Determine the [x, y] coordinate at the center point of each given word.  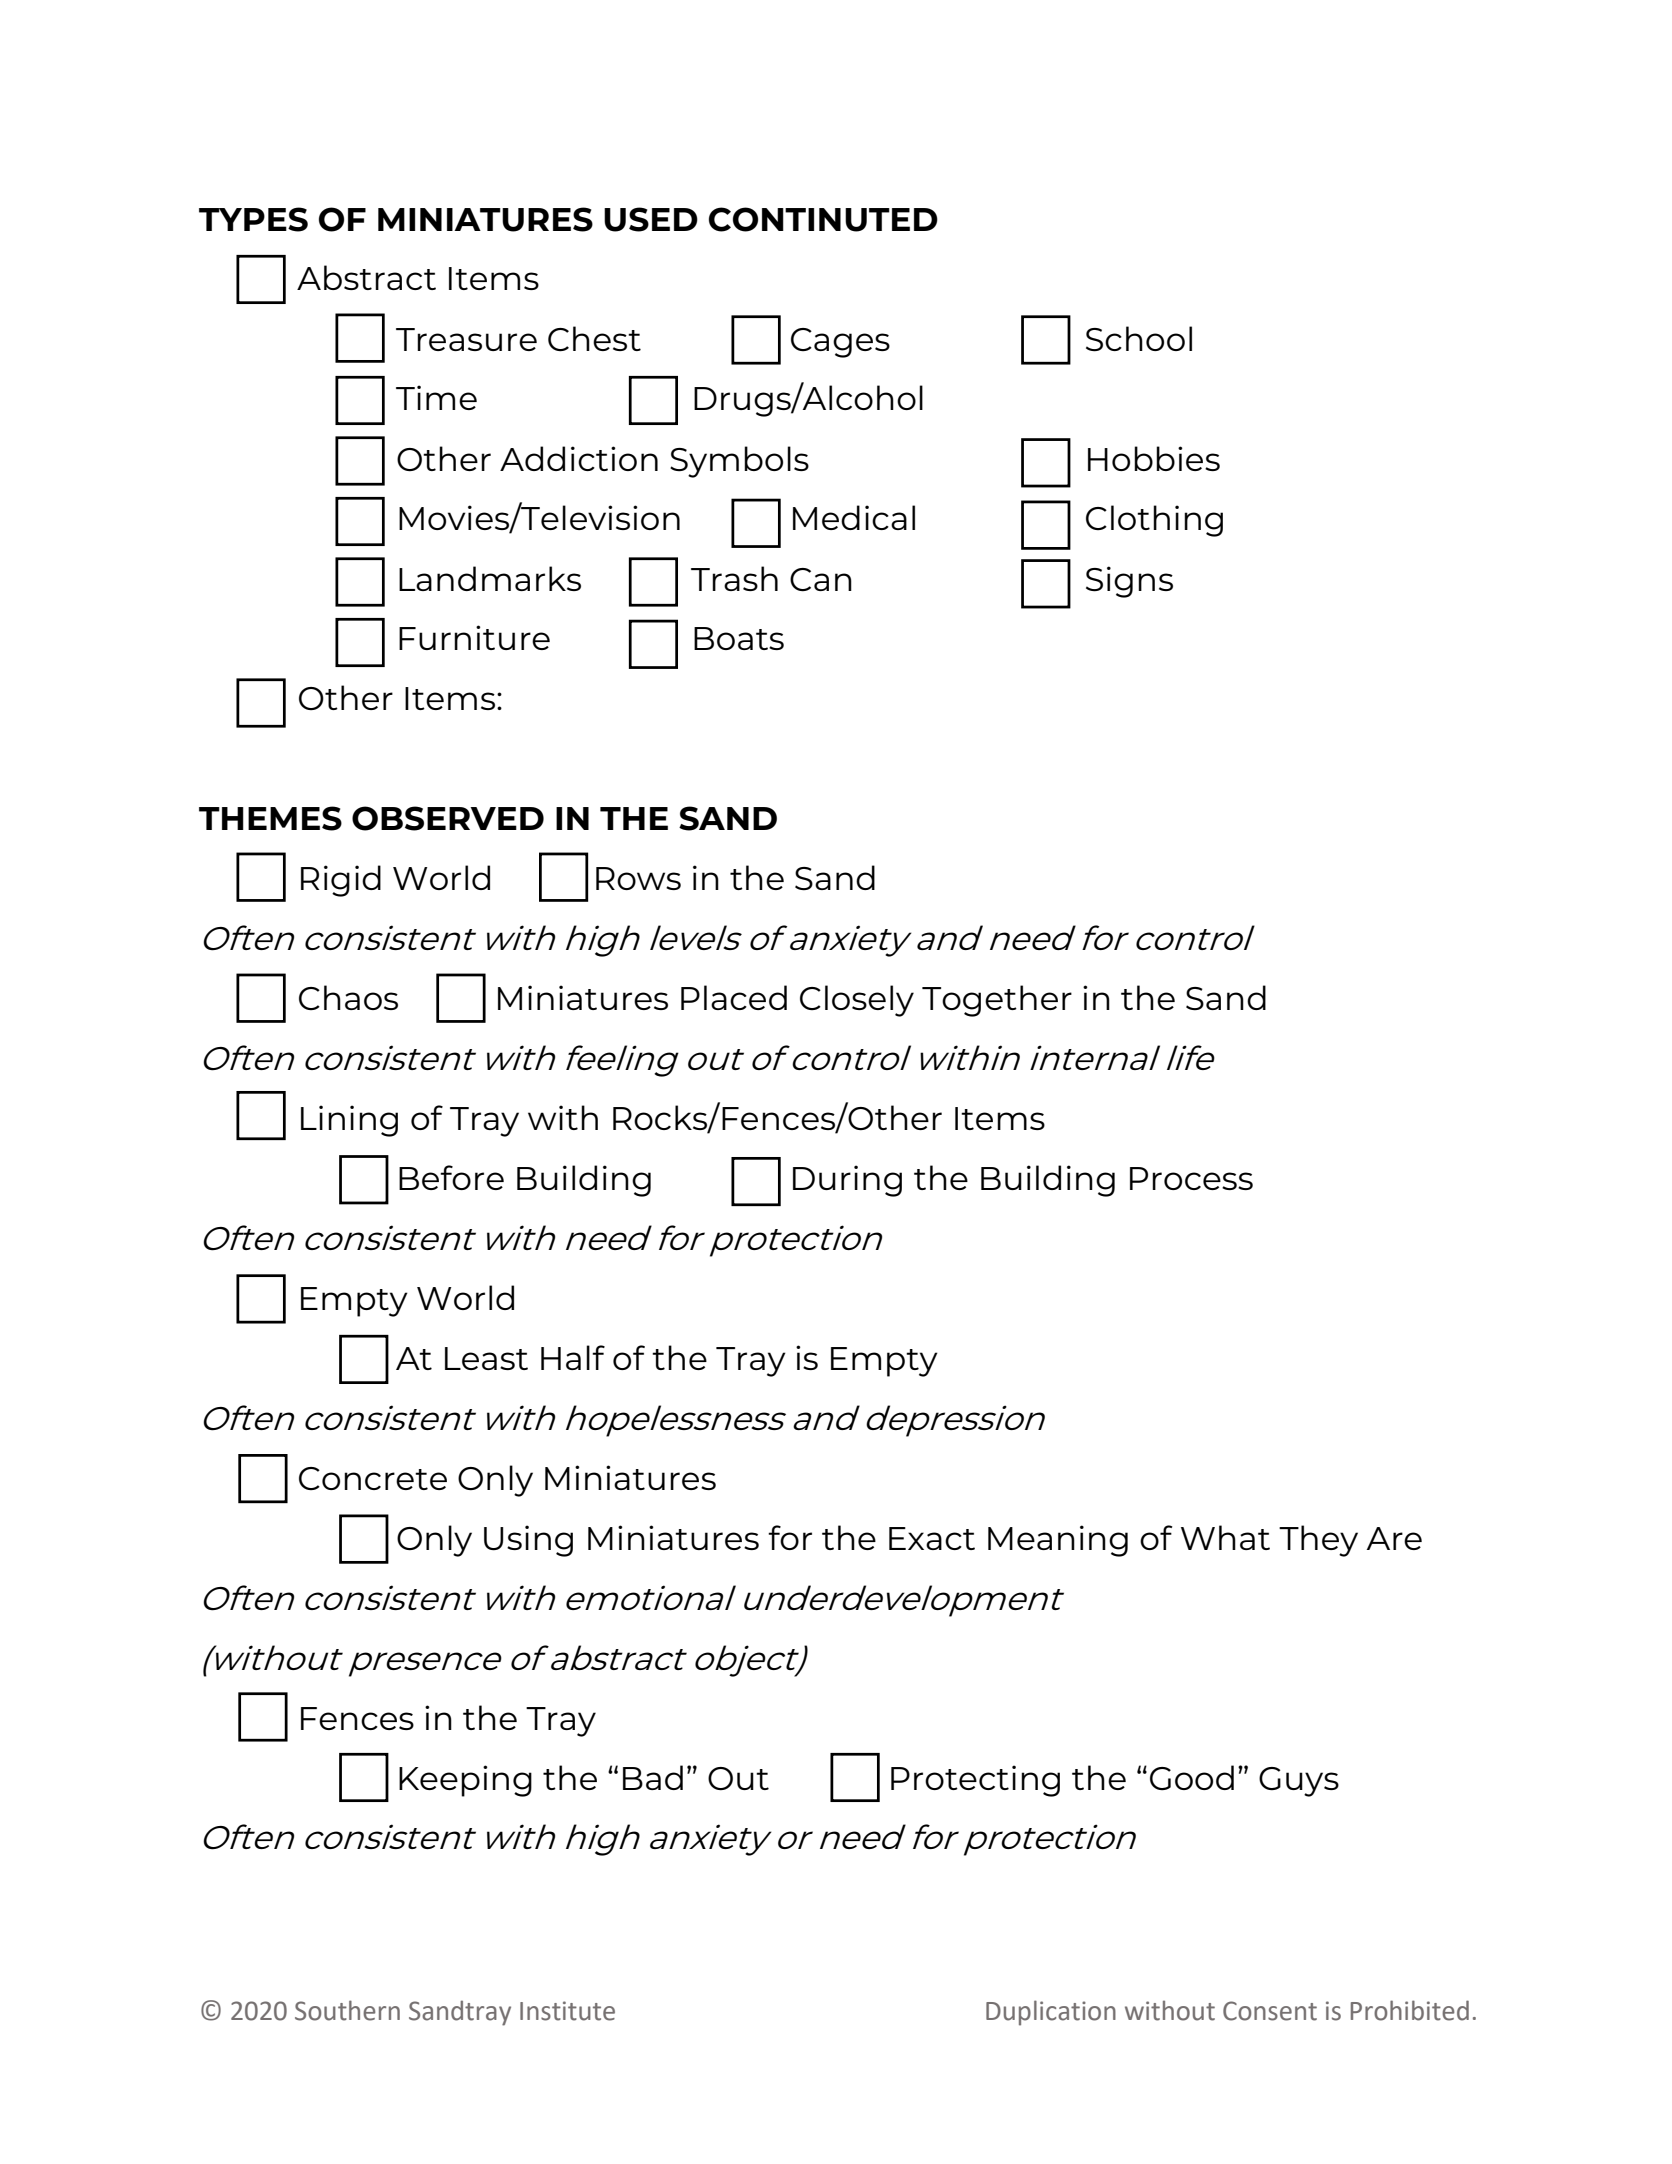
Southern [347, 2010]
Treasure [466, 339]
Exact [932, 1538]
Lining [349, 1121]
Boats [739, 638]
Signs [1129, 582]
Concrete [373, 1478]
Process [1191, 1178]
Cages [840, 343]
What [1225, 1537]
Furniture [474, 637]
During [847, 1181]
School [1139, 339]
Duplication [1051, 2013]
